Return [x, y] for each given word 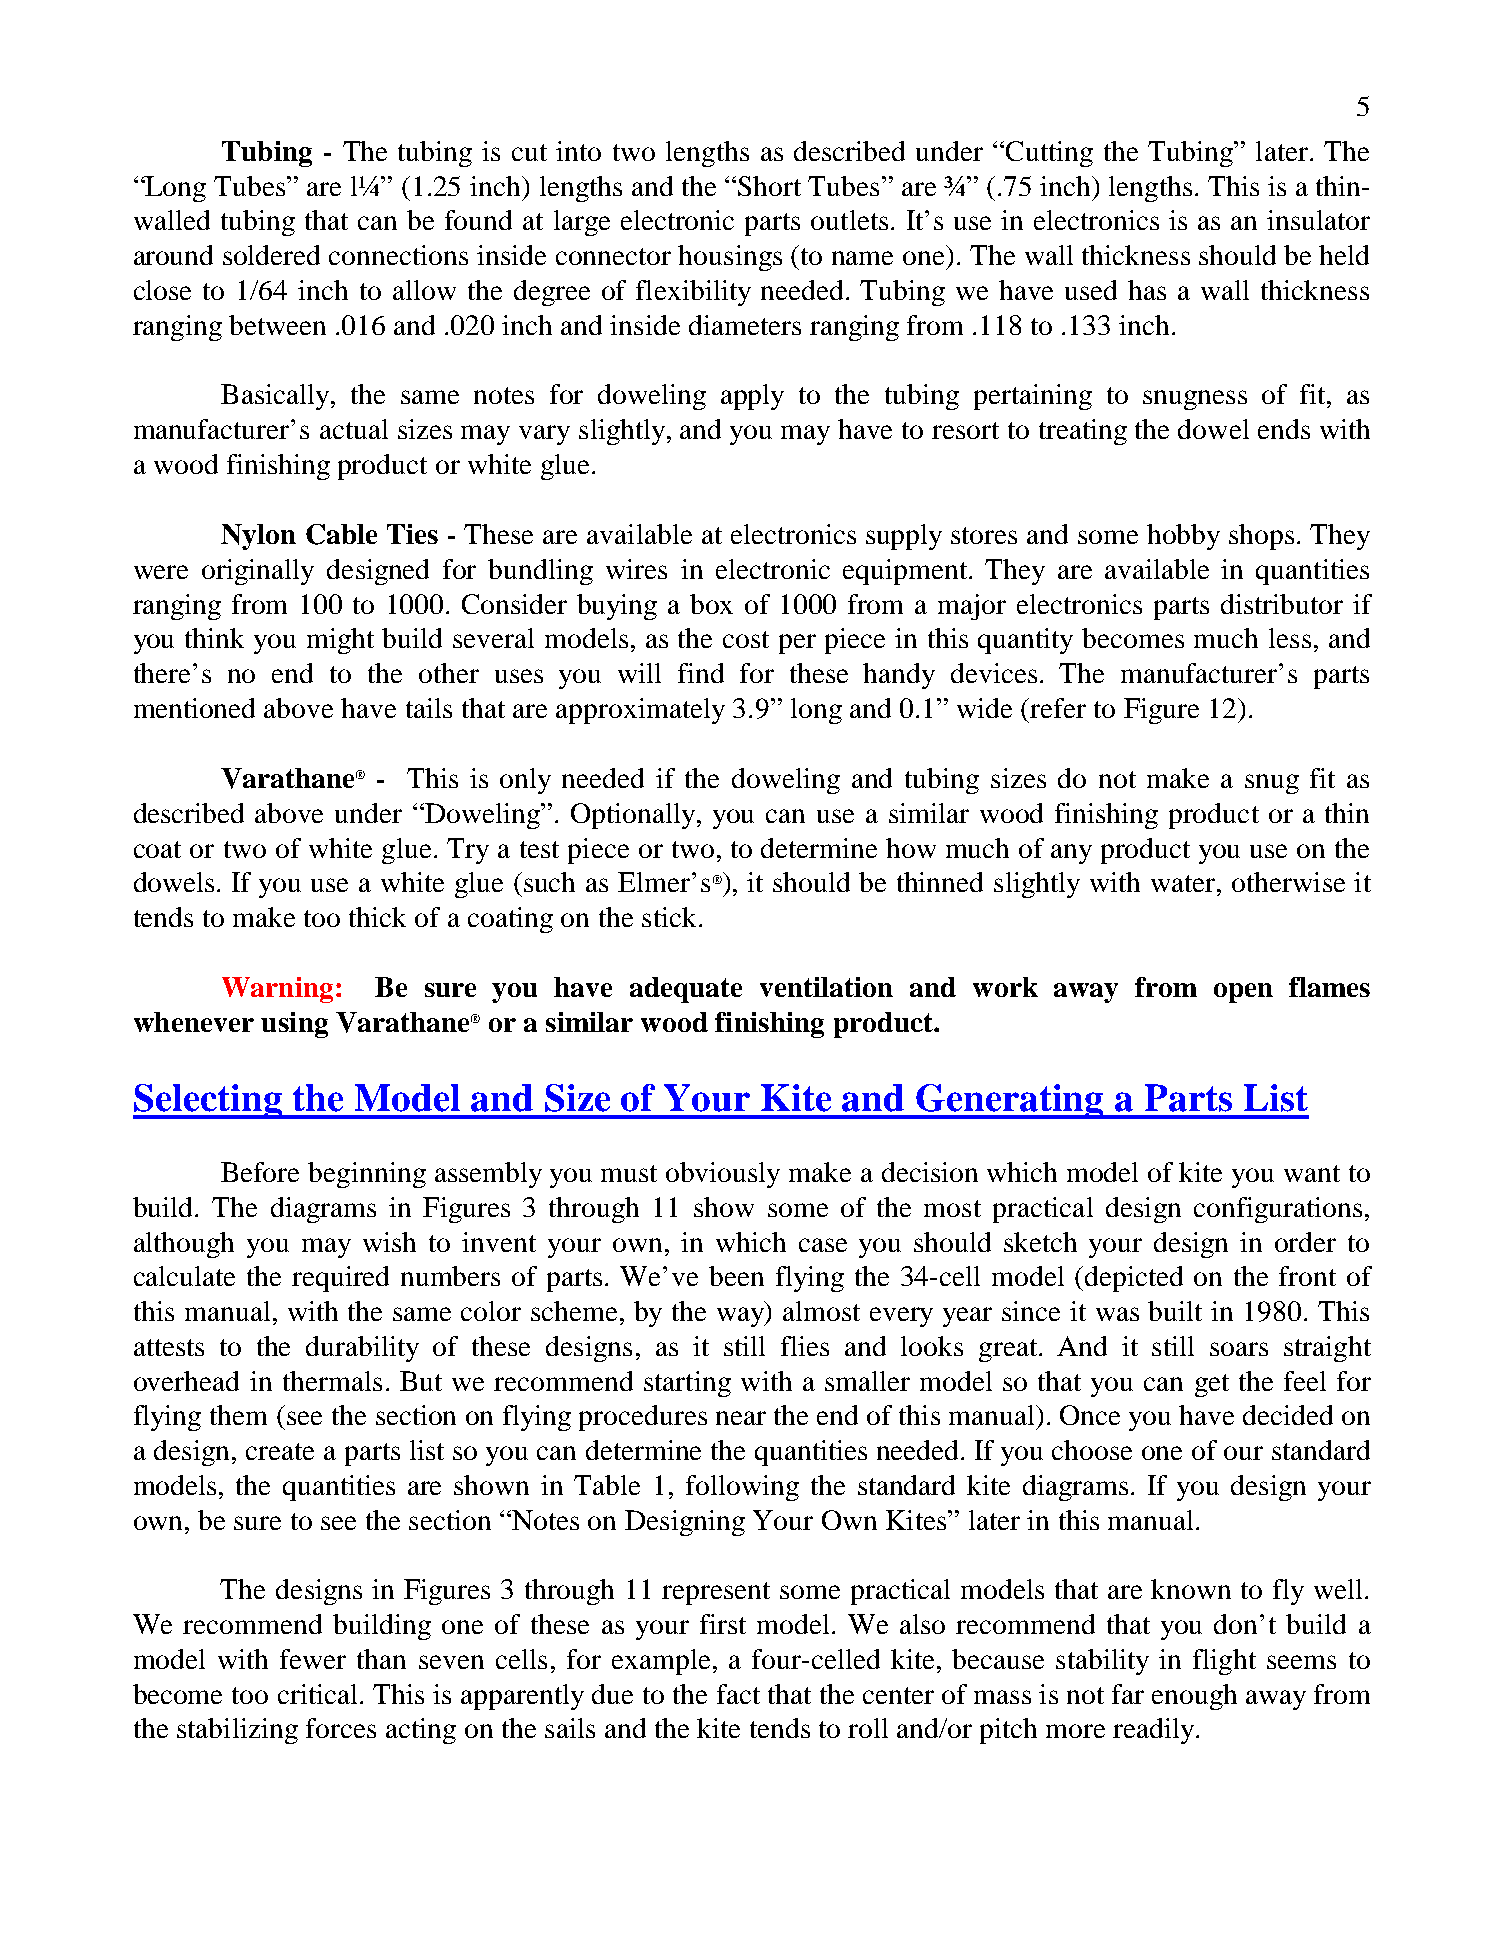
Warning [277, 990]
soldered [271, 255]
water [1184, 883]
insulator [1318, 220]
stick [669, 917]
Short [769, 186]
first [723, 1624]
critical [319, 1694]
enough [1194, 1697]
